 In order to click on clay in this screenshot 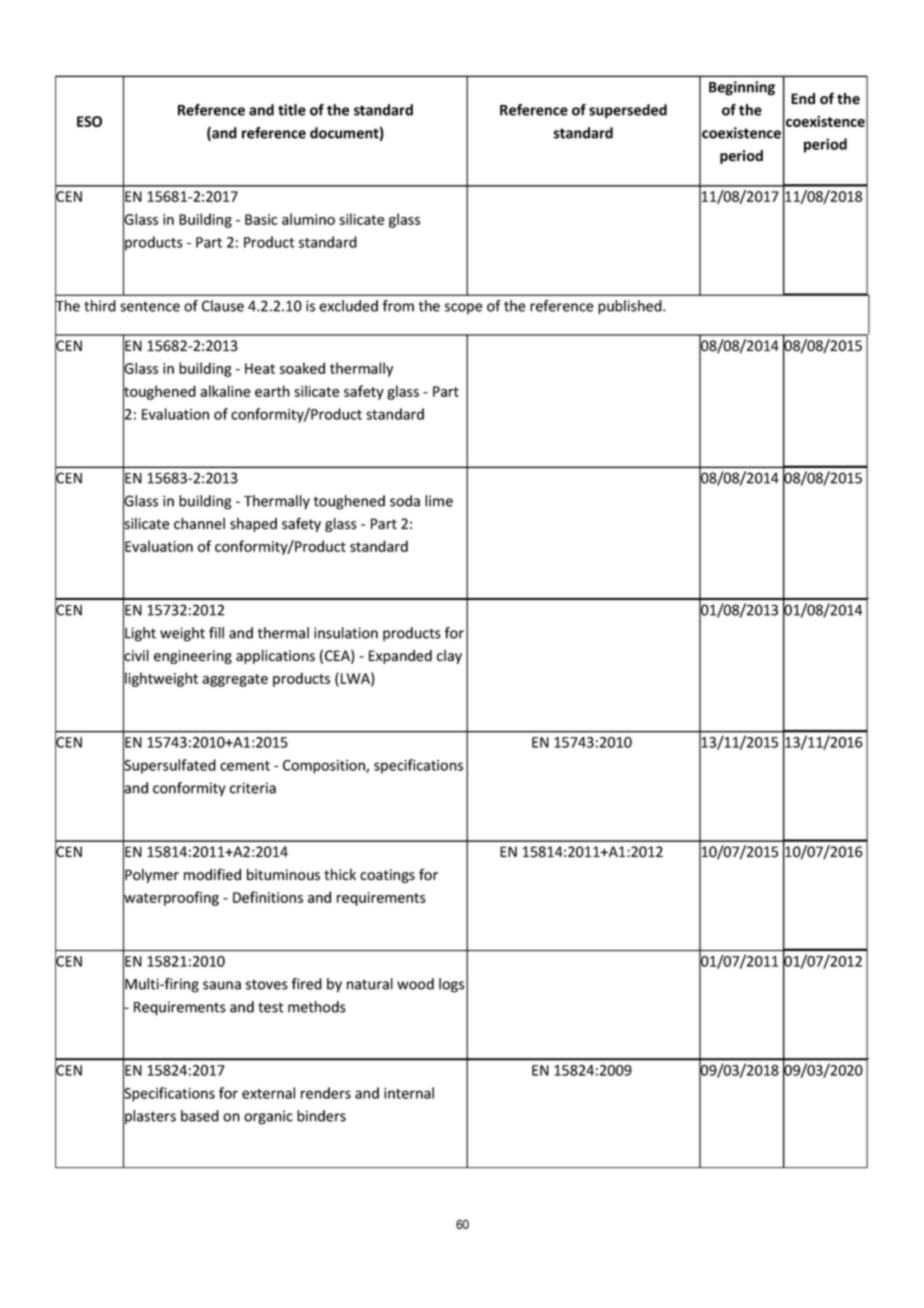, I will do `click(449, 657)`.
